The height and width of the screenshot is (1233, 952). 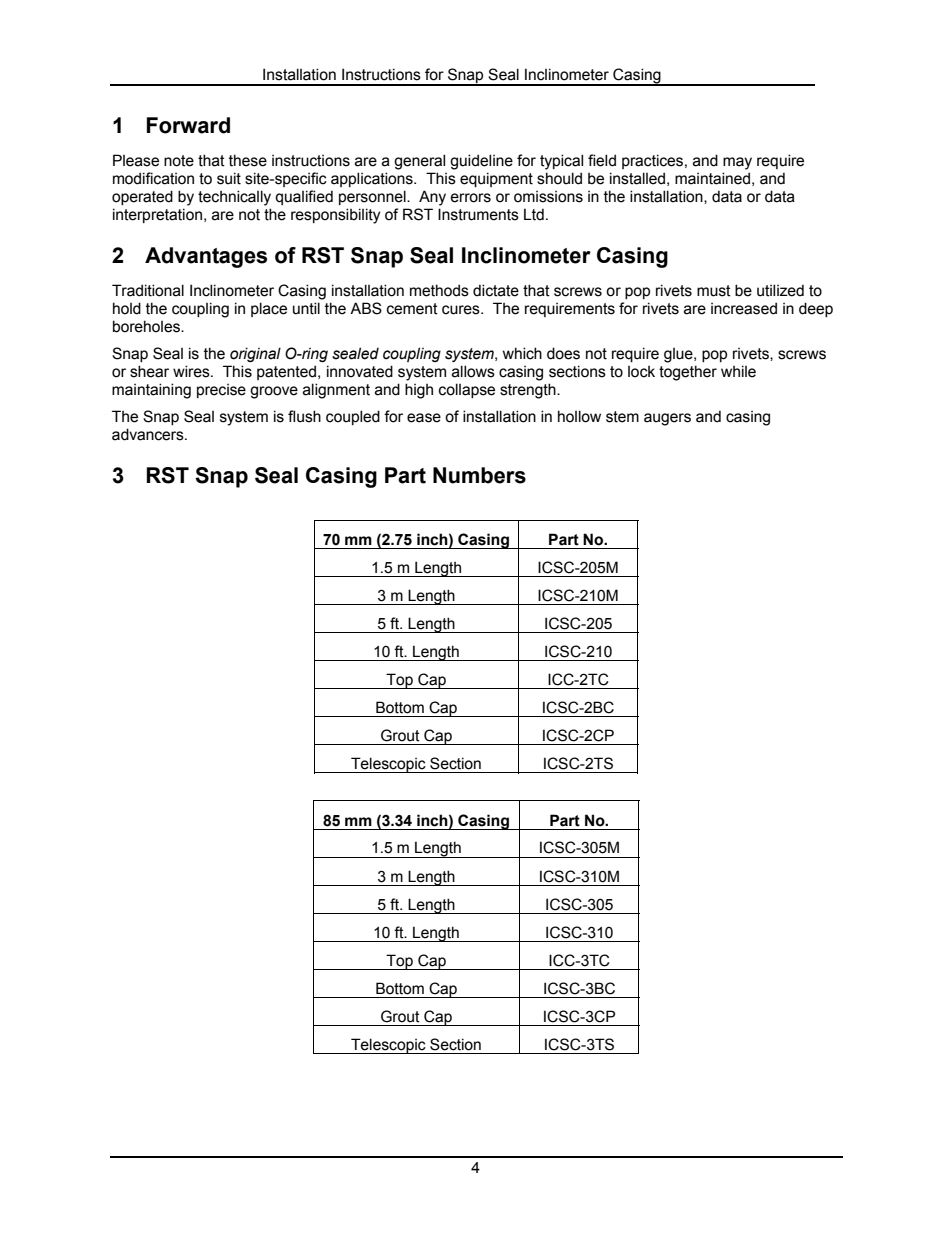 What do you see at coordinates (221, 391) in the screenshot?
I see `precise` at bounding box center [221, 391].
